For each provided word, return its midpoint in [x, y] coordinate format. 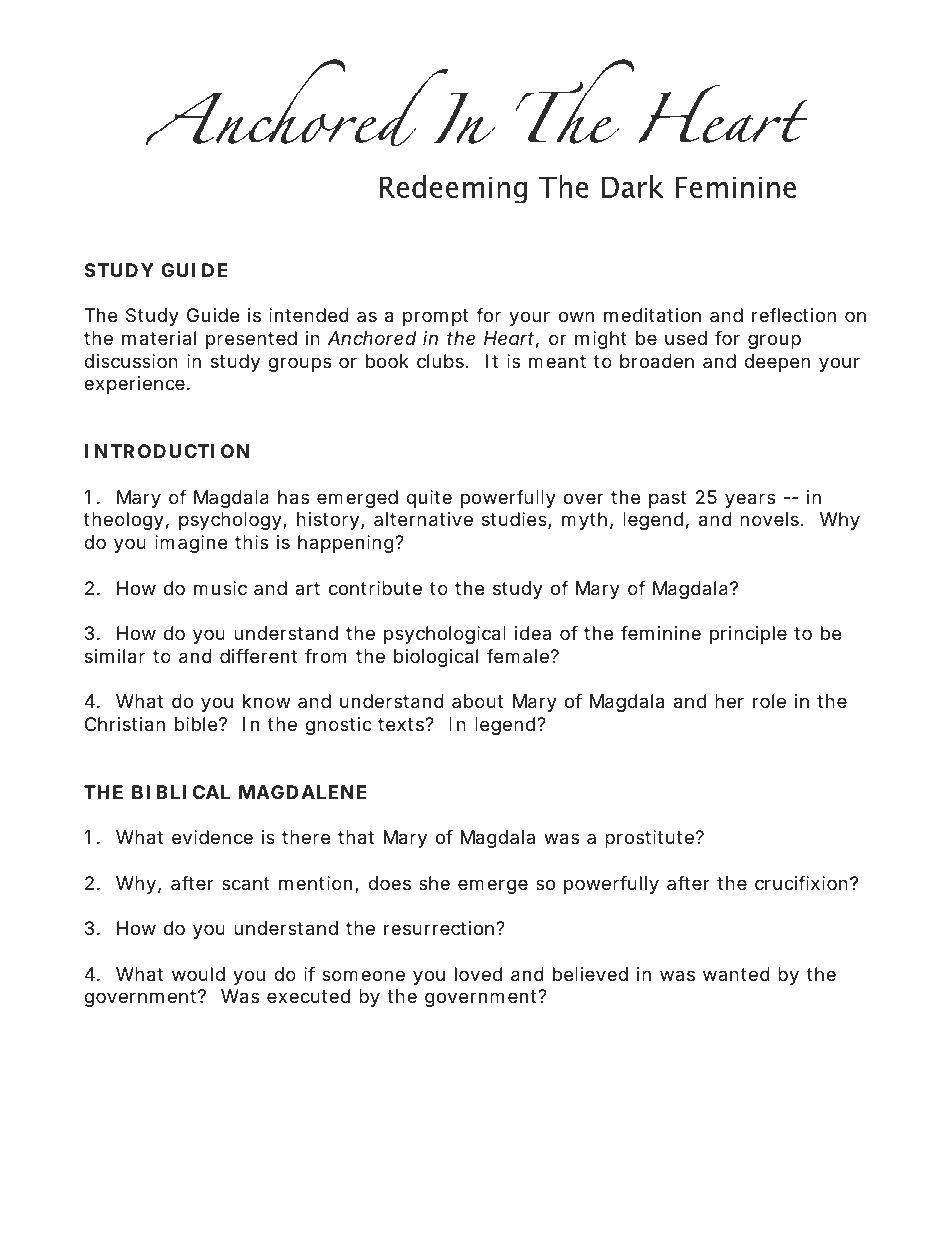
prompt [435, 317]
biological [436, 658]
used [686, 338]
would [198, 974]
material [159, 338]
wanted [736, 974]
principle [748, 635]
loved [478, 974]
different [258, 656]
